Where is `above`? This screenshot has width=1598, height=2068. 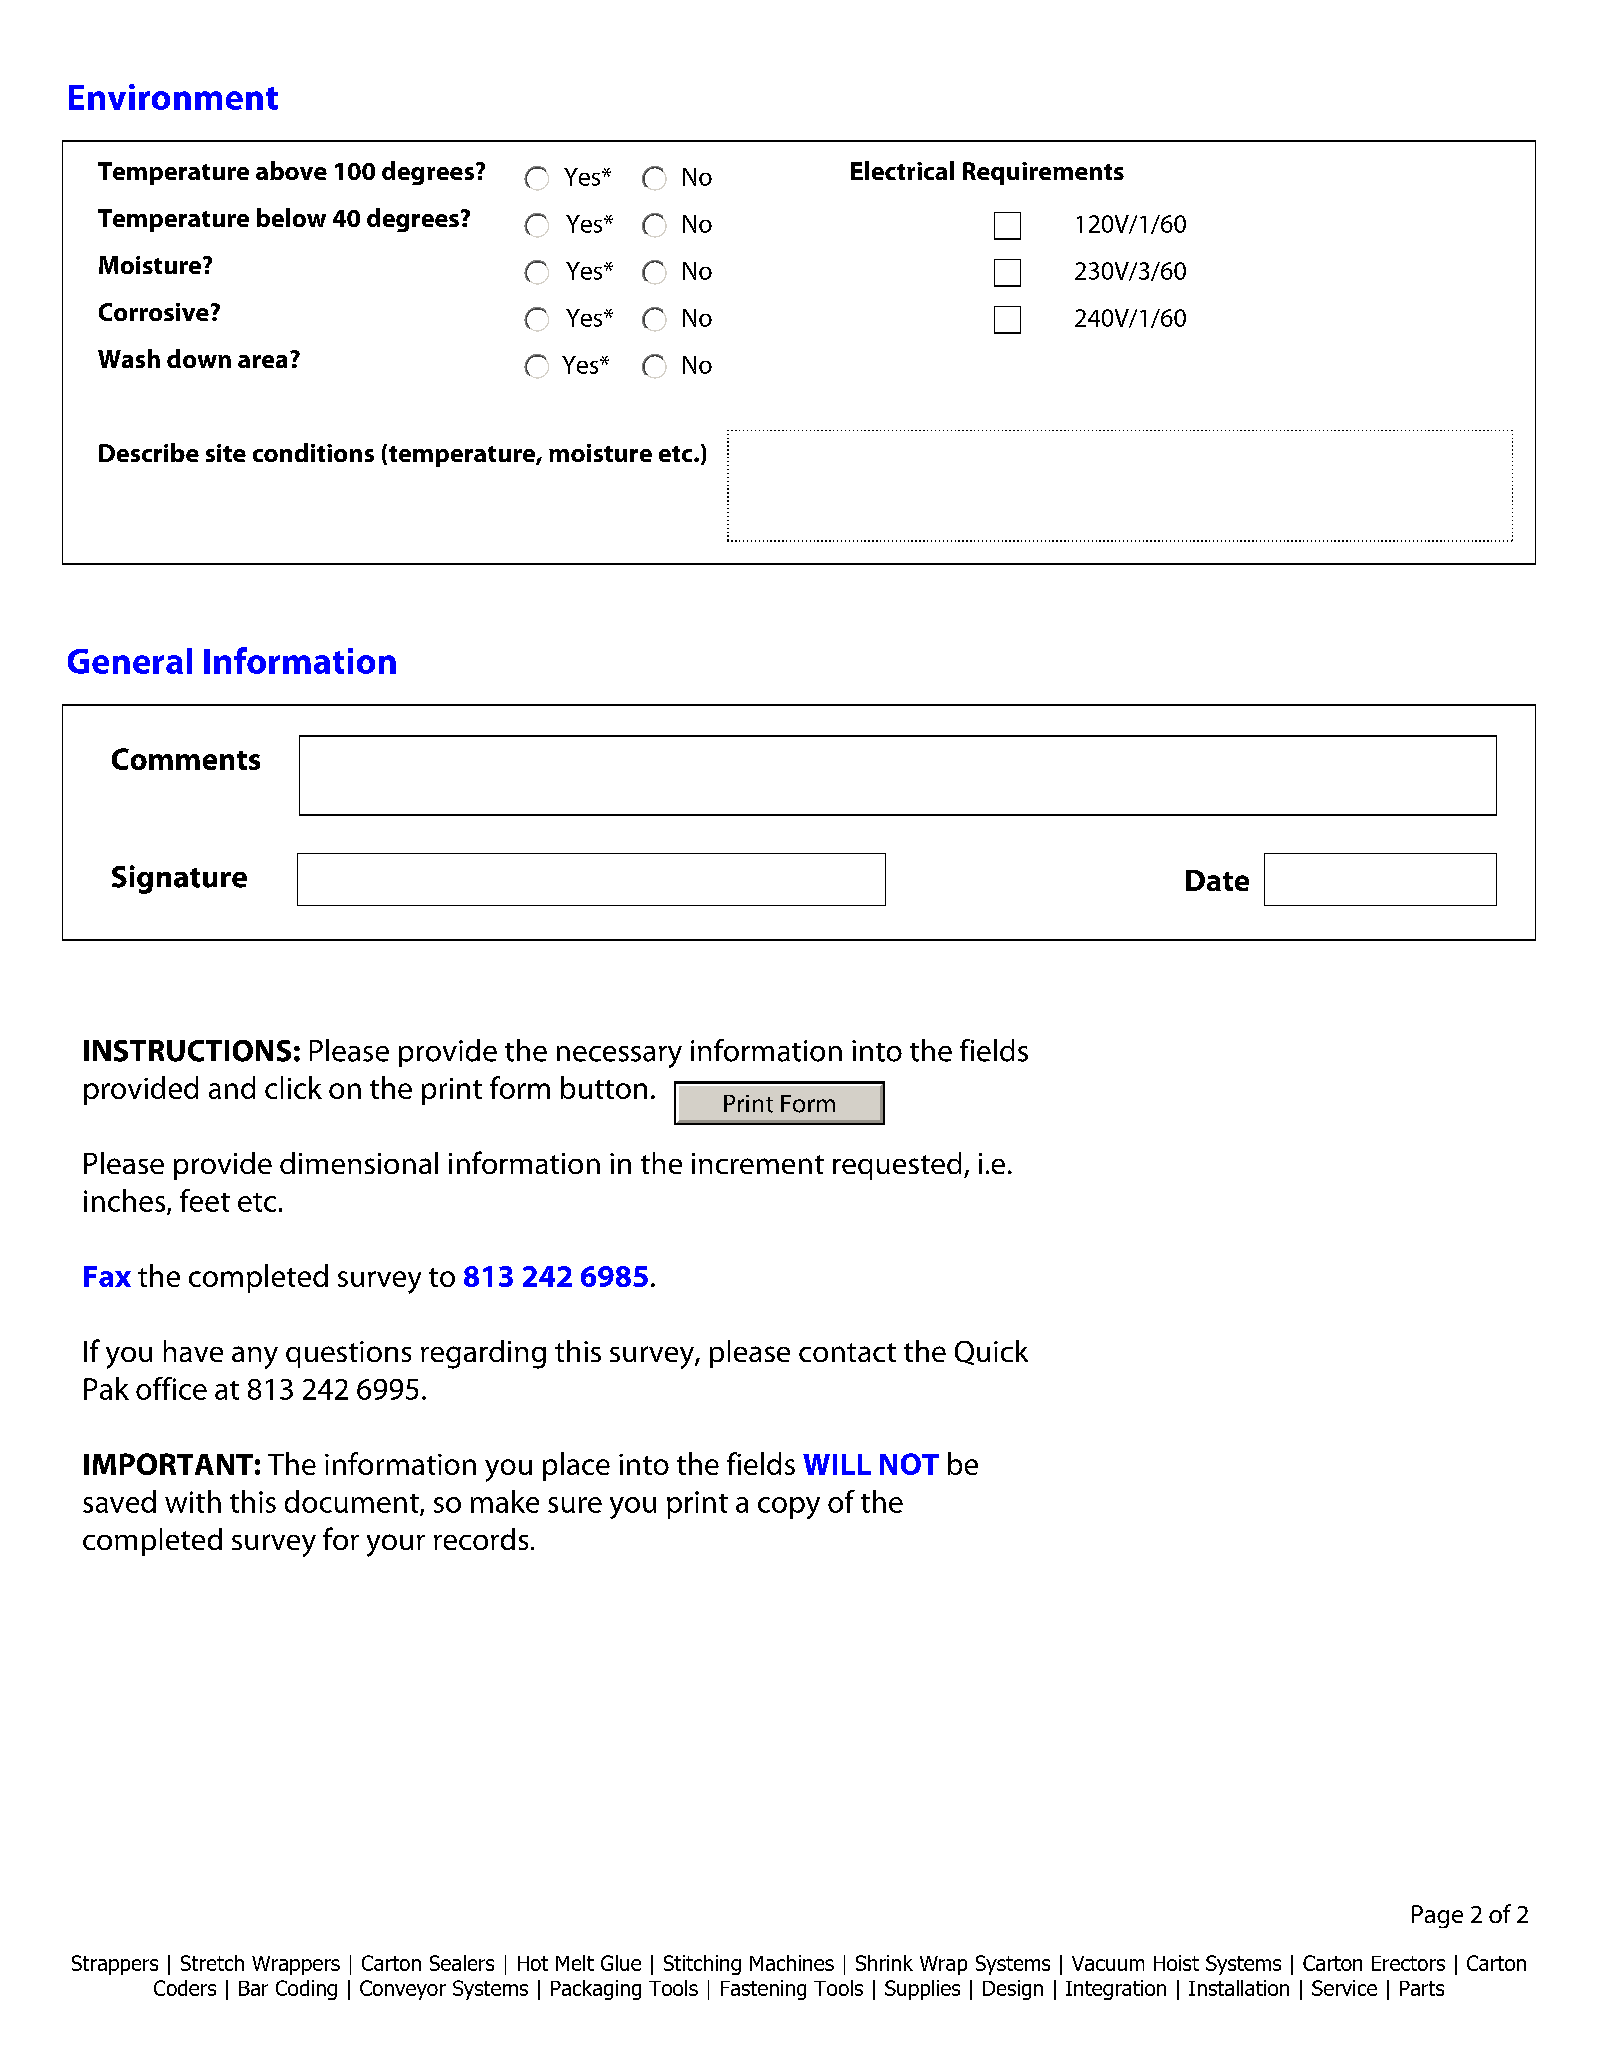 above is located at coordinates (291, 170).
